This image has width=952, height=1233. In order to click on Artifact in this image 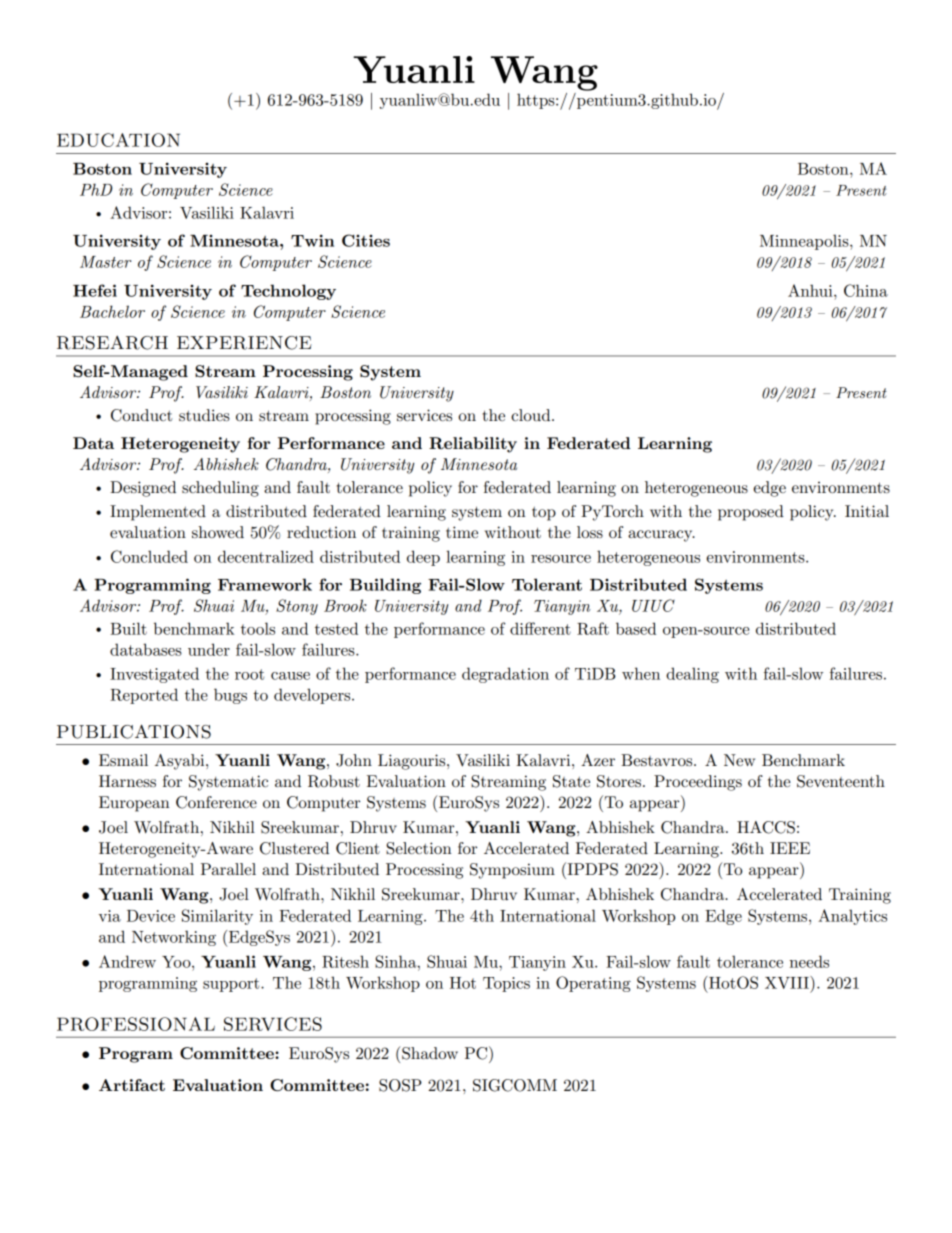, I will do `click(132, 1085)`.
